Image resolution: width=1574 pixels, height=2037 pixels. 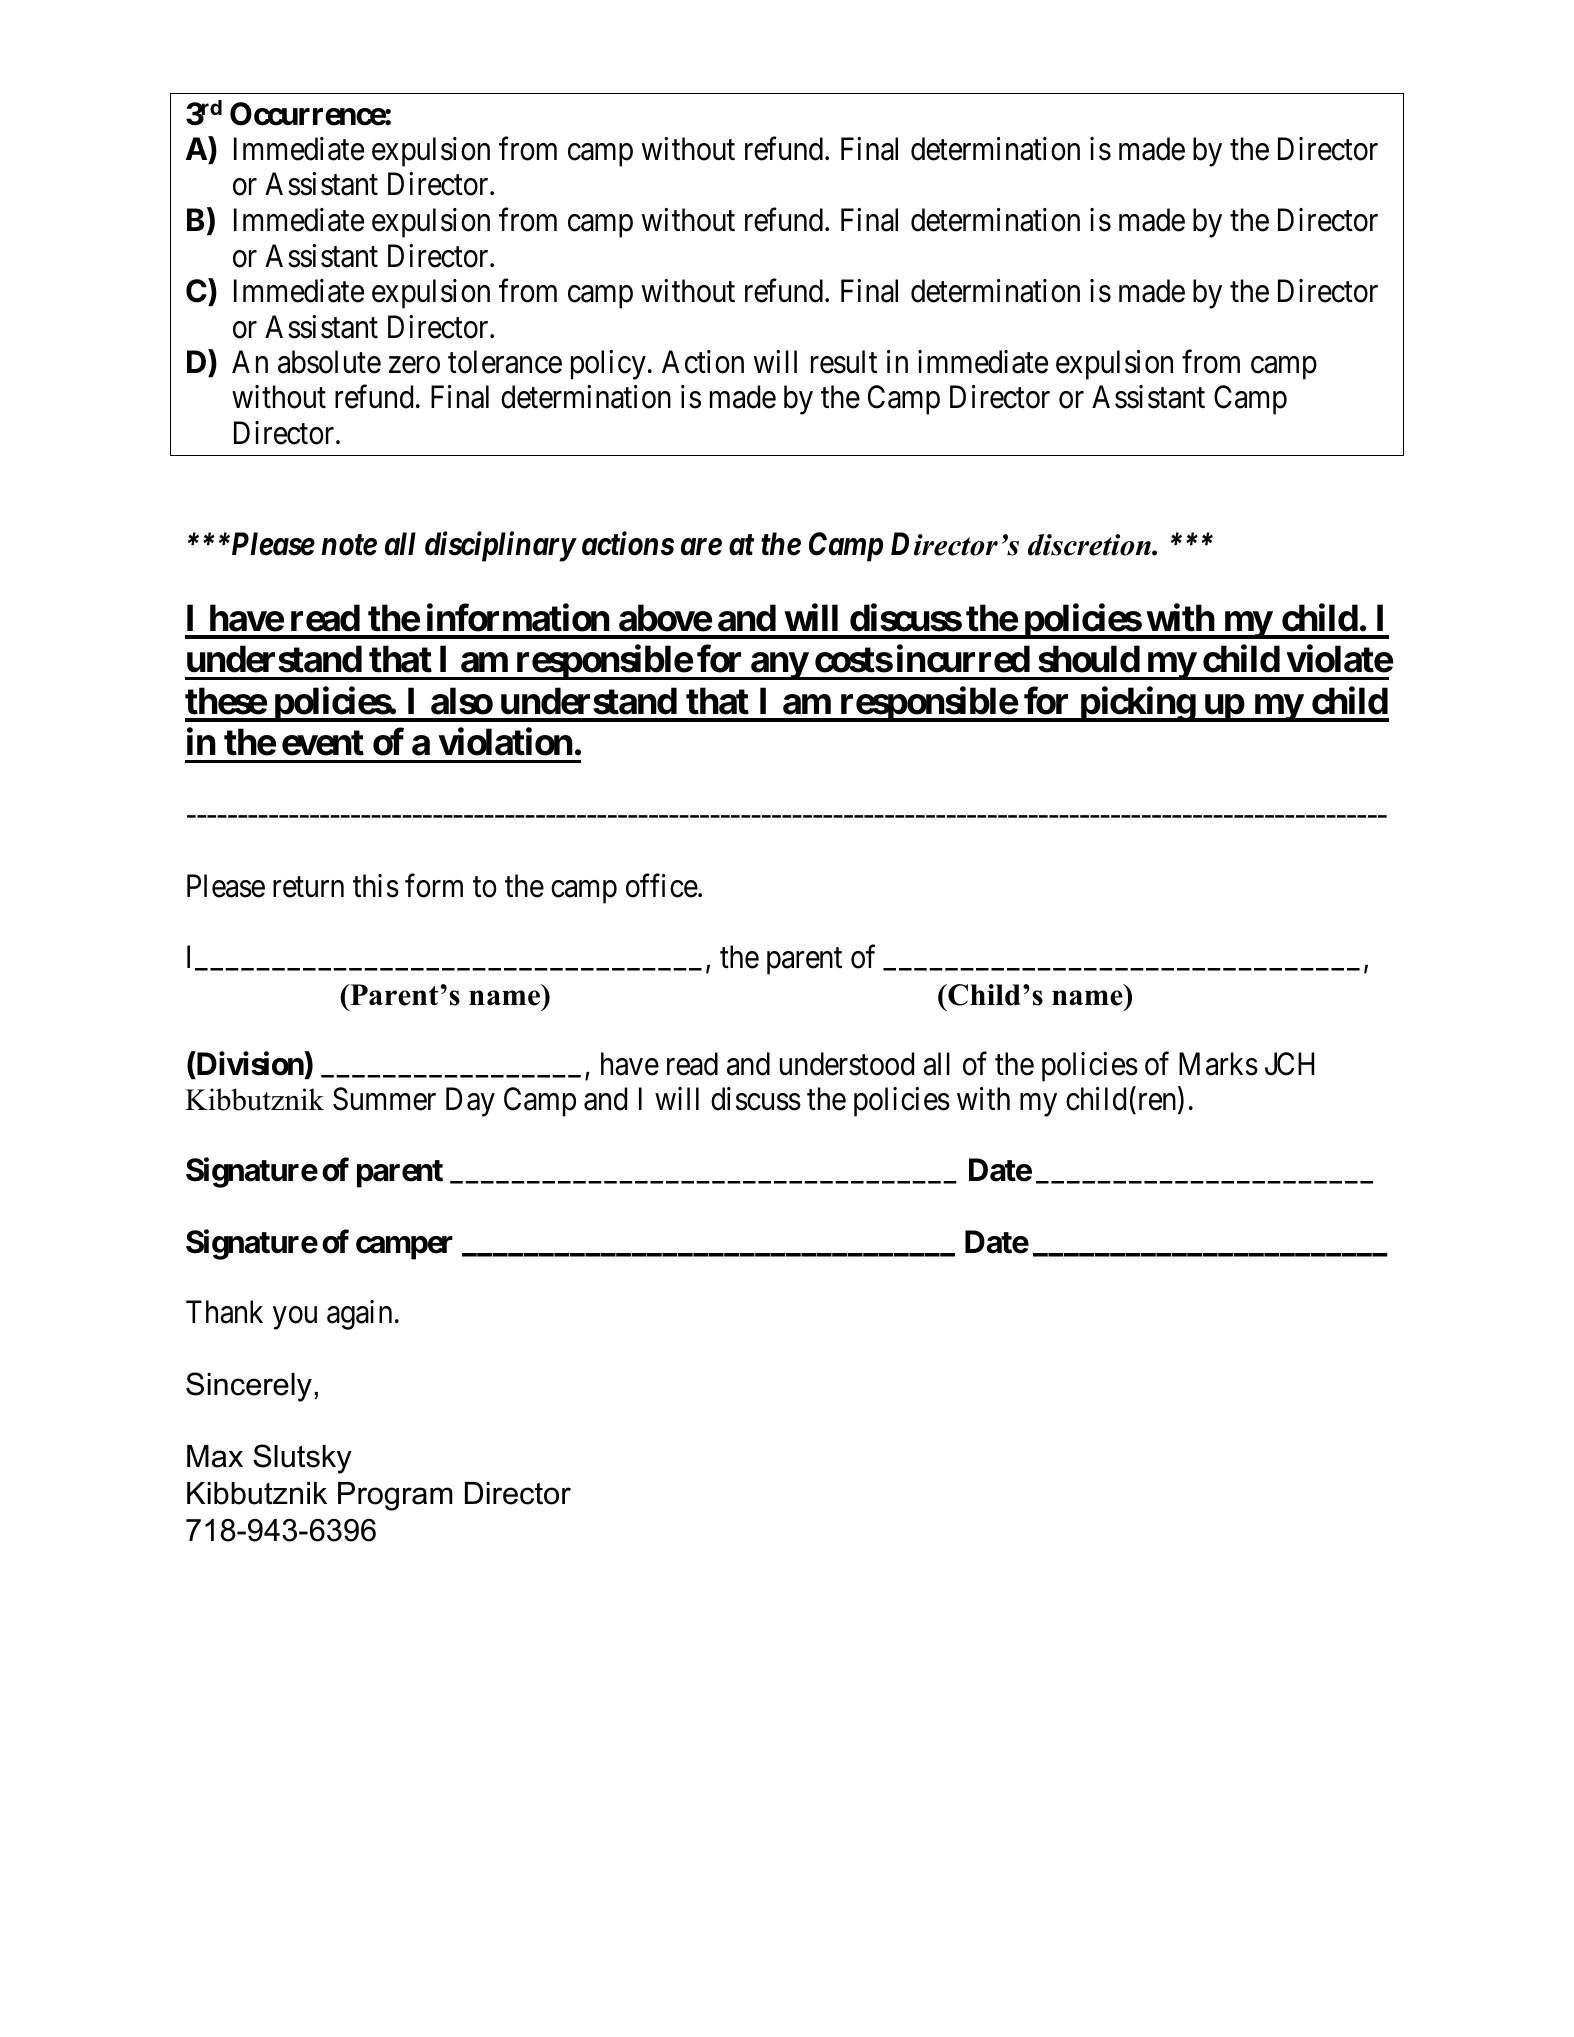 I want to click on absolute, so click(x=329, y=362).
